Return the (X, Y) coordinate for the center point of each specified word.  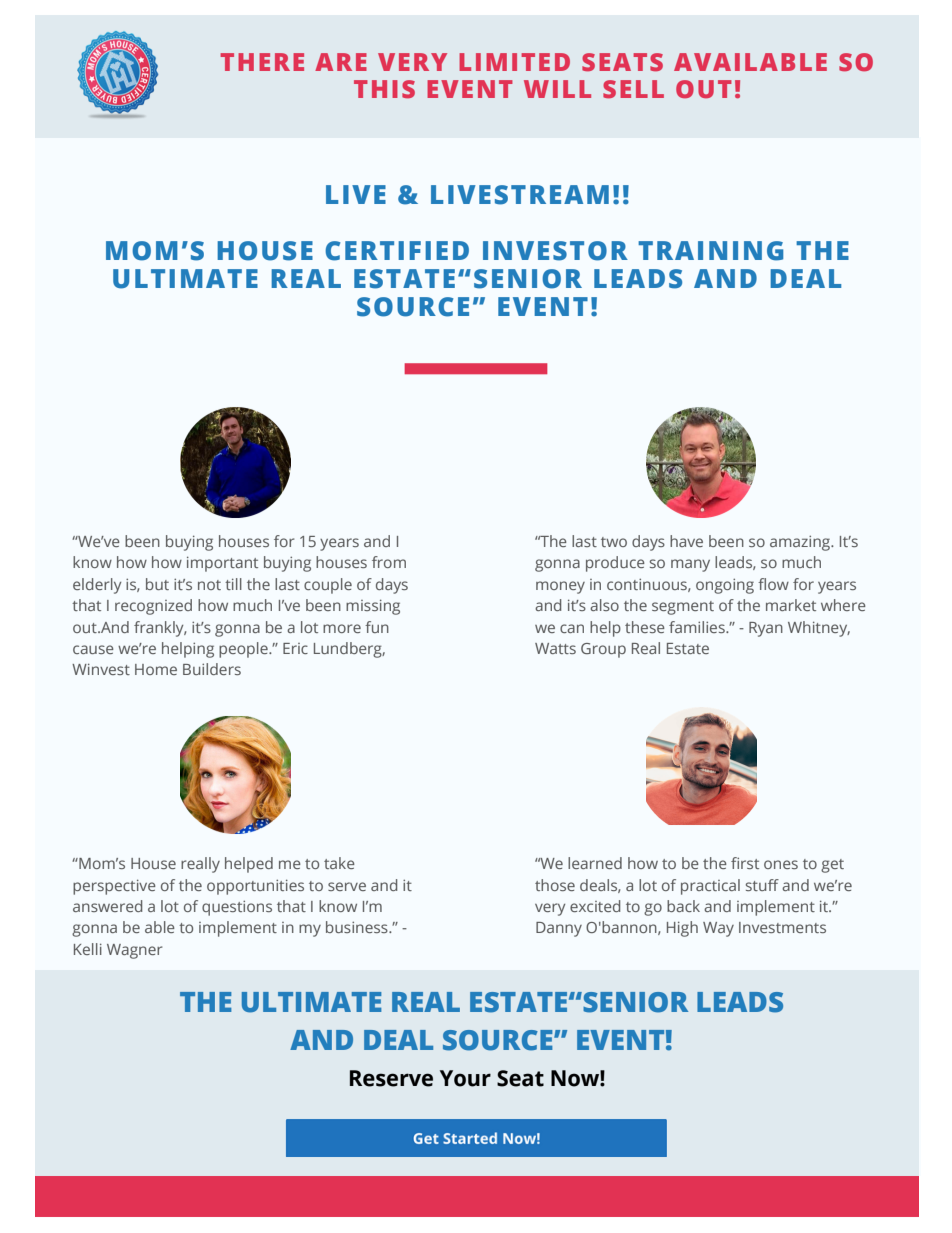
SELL (633, 89)
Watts (555, 648)
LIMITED (514, 62)
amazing (801, 543)
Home (156, 669)
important (222, 564)
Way (718, 929)
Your (465, 1078)
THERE (262, 62)
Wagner (134, 951)
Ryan (766, 629)
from (389, 562)
